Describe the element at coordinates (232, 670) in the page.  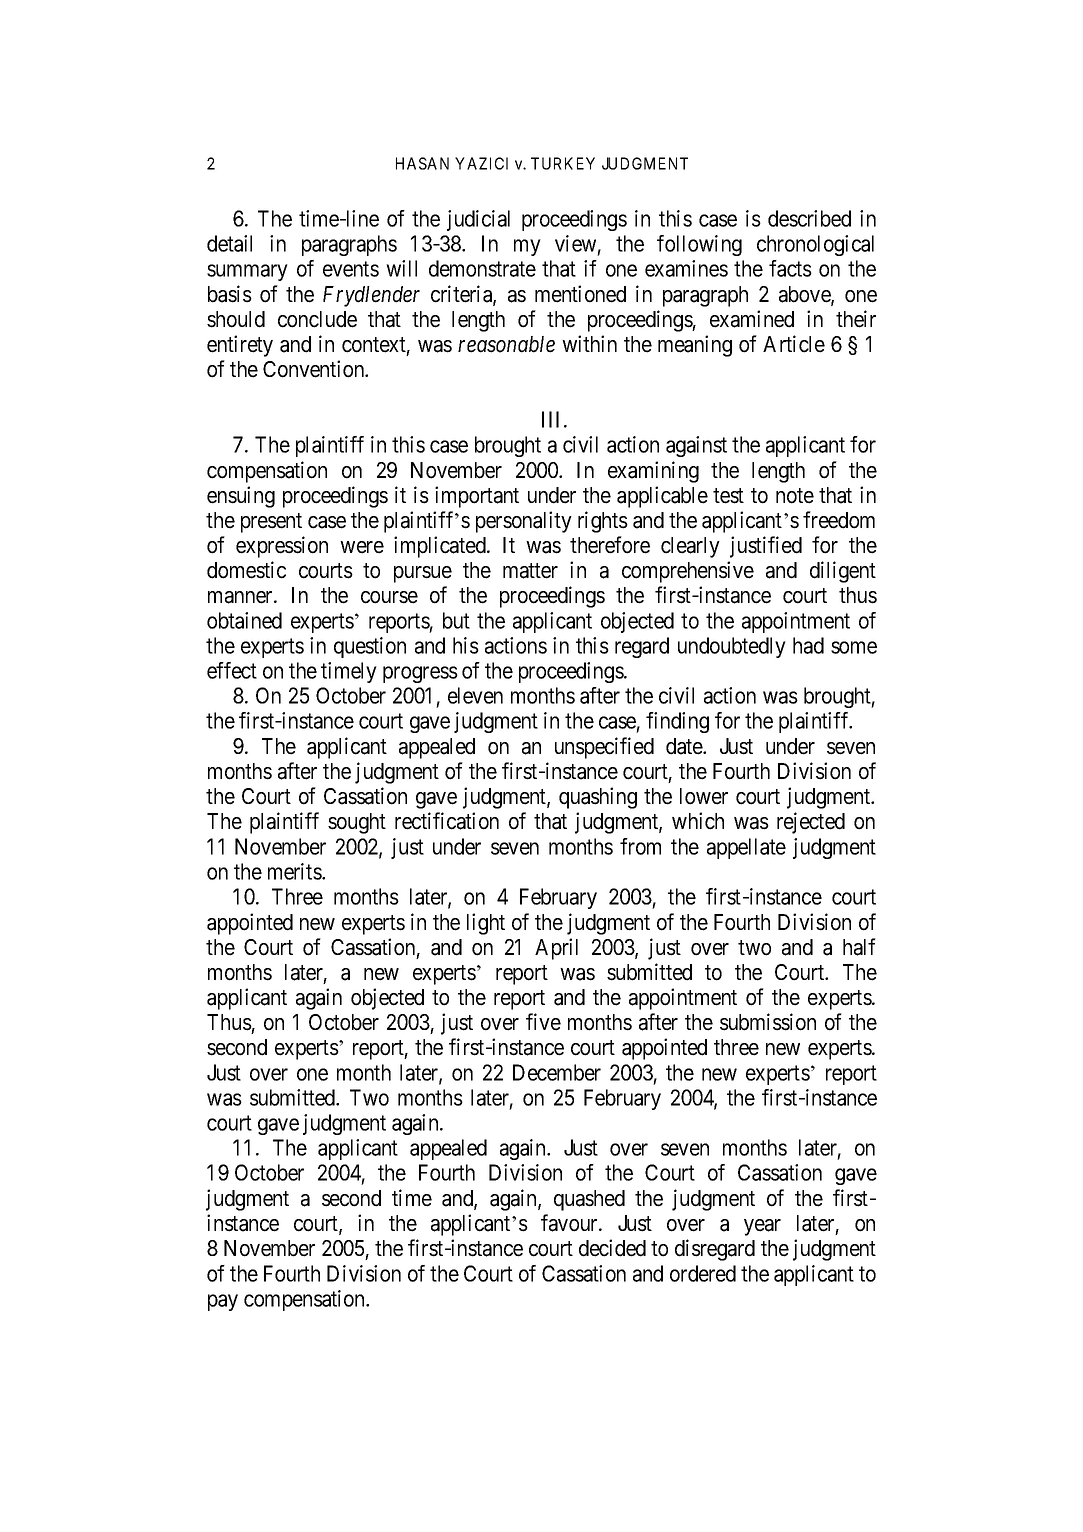
I see `effect` at that location.
